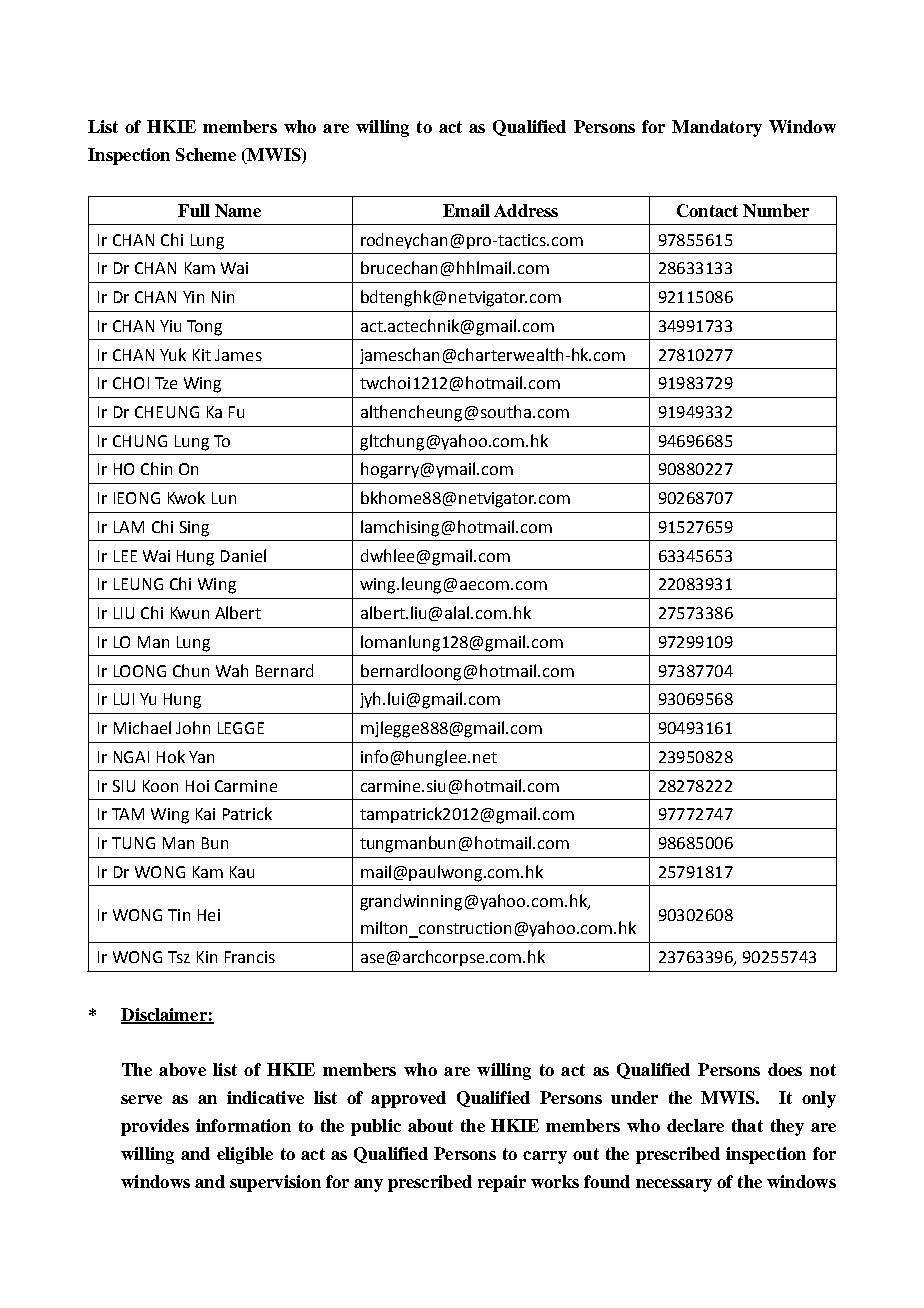 The image size is (924, 1308). Describe the element at coordinates (166, 383) in the screenshot. I see `Tze` at that location.
